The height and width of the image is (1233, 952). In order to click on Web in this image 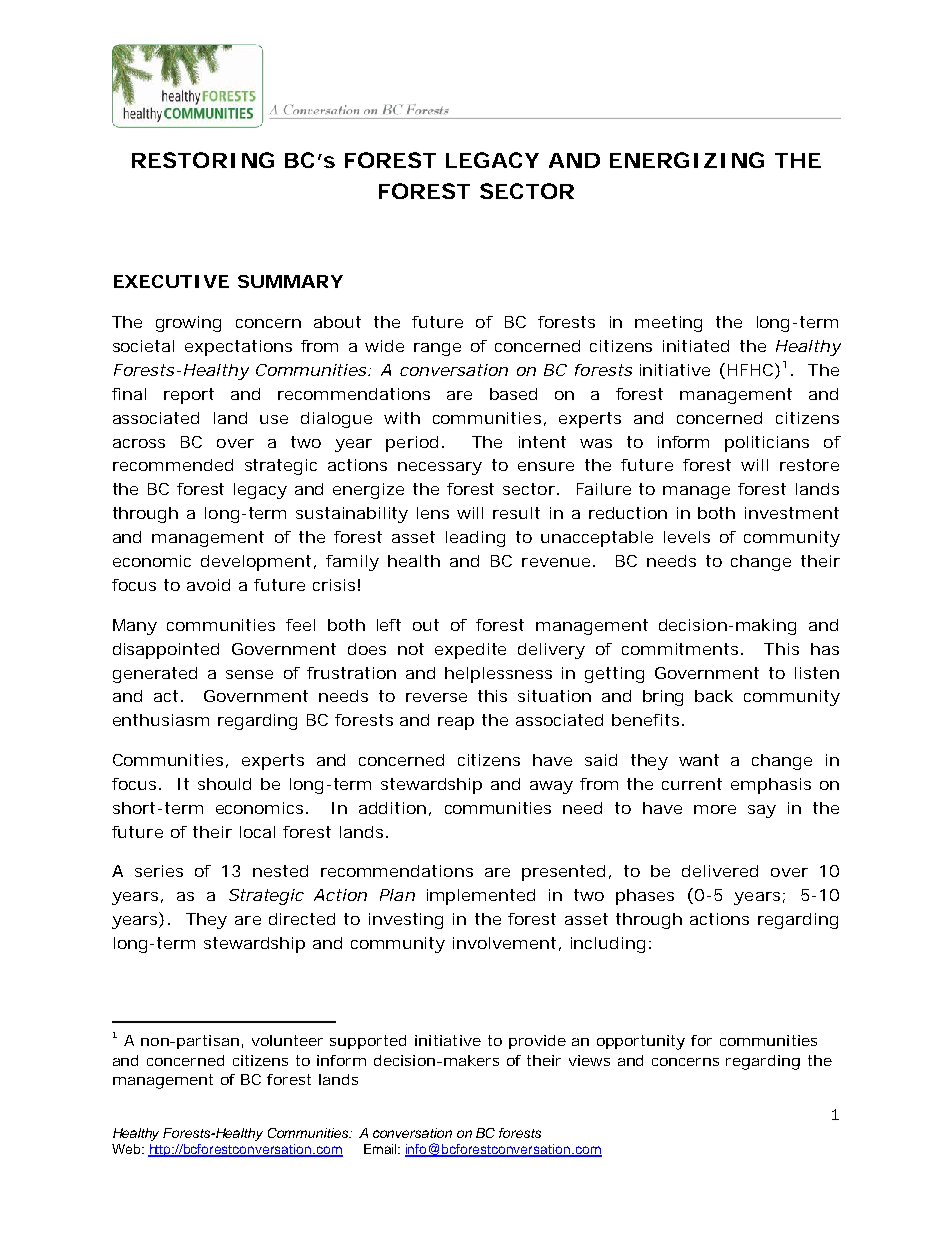, I will do `click(127, 1149)`.
